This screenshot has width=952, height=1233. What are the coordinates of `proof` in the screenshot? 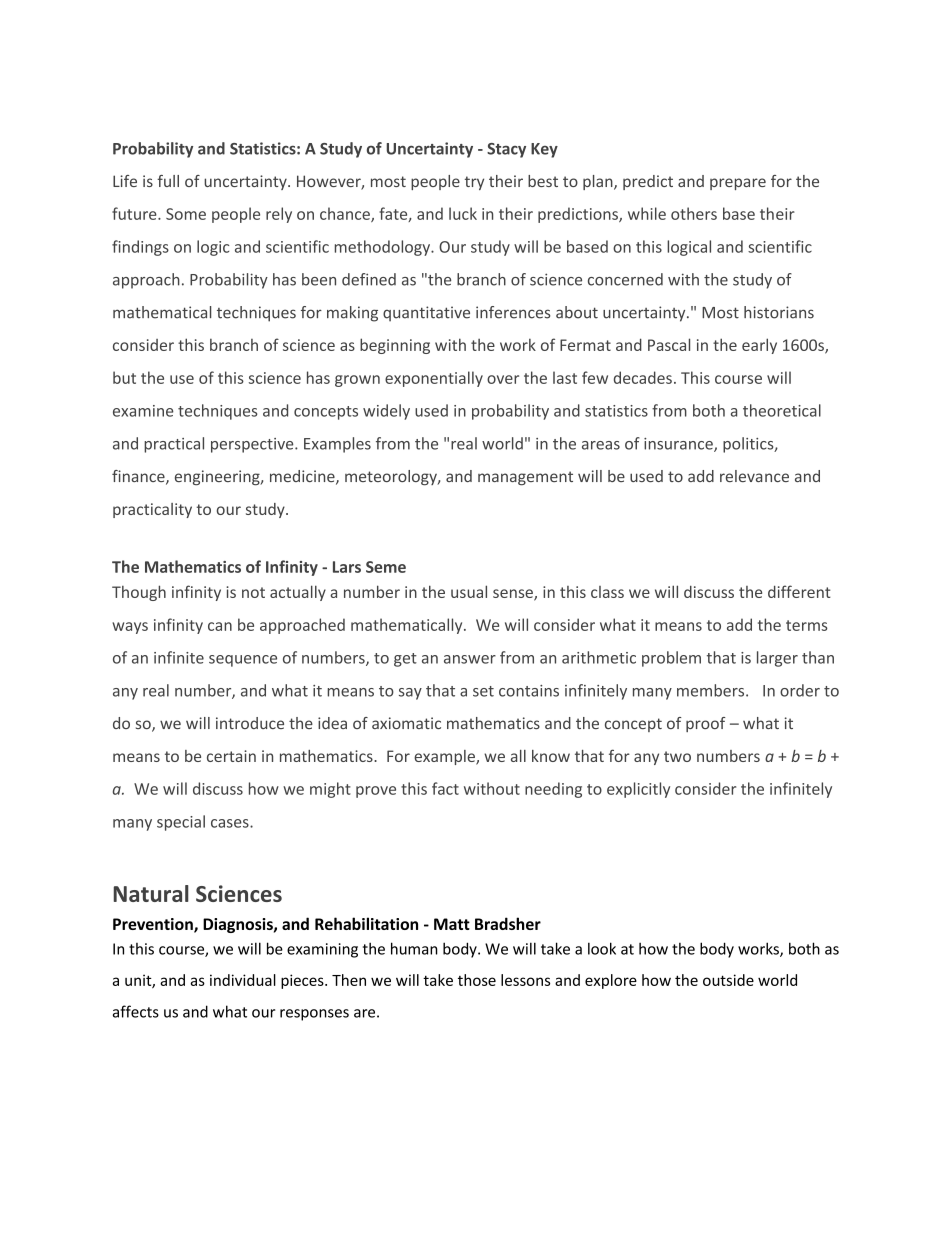 It's located at (706, 724).
